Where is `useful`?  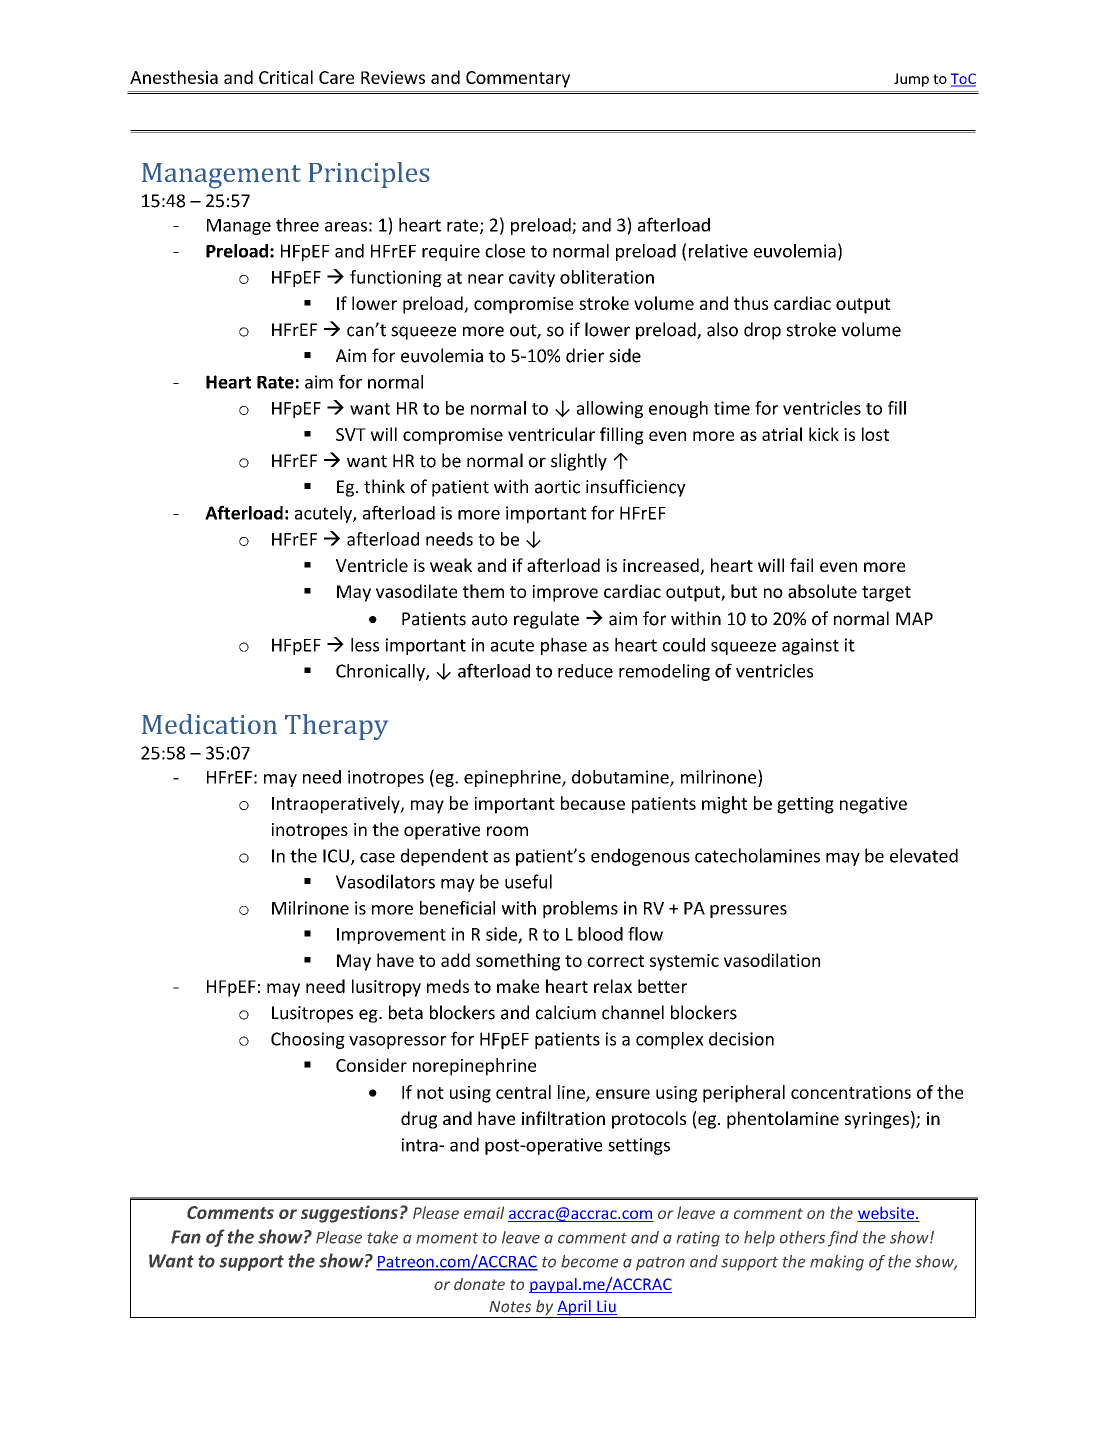 useful is located at coordinates (528, 881).
